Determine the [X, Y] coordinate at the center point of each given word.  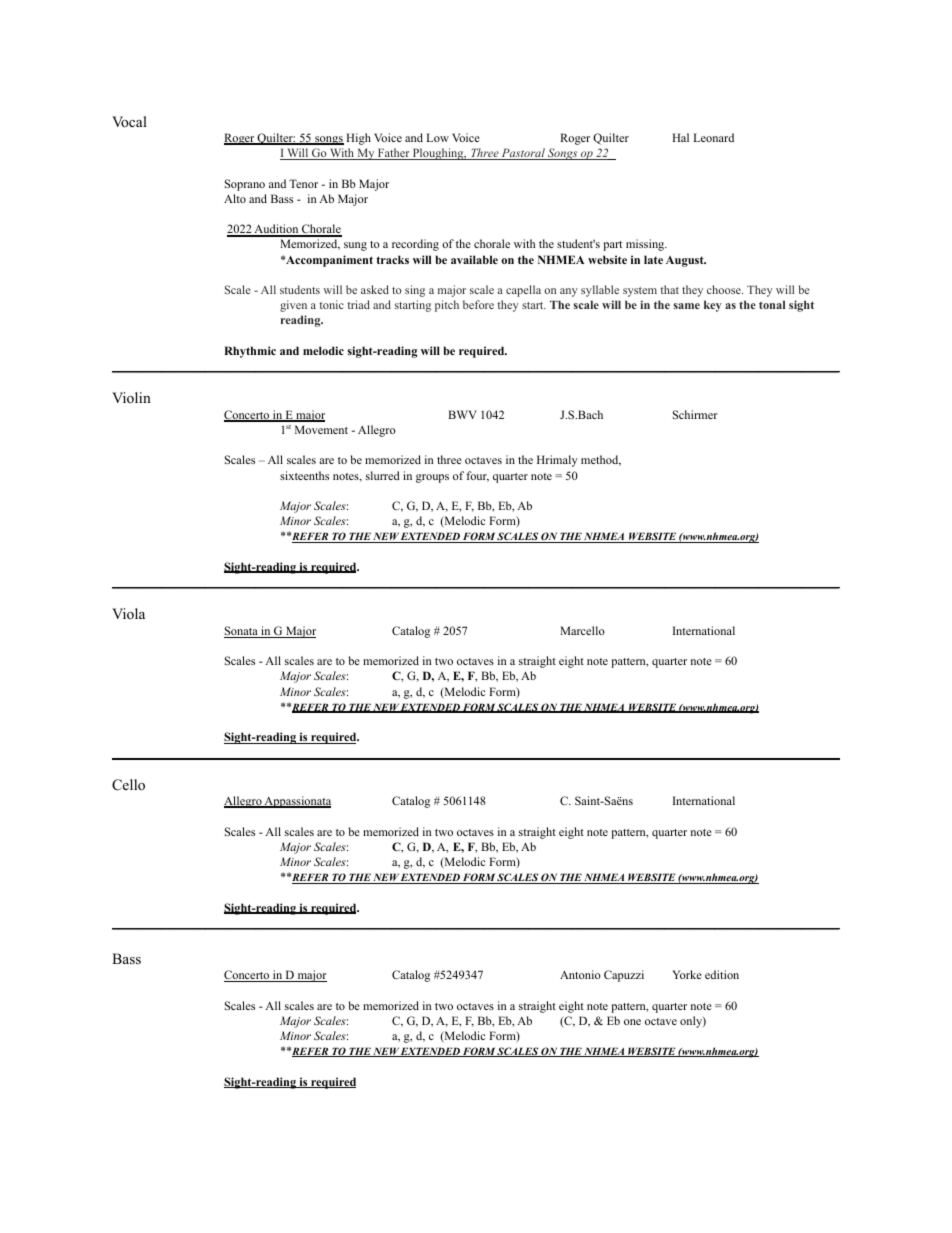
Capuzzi [624, 976]
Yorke [687, 974]
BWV [462, 414]
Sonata [242, 632]
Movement [321, 429]
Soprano [245, 185]
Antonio [580, 974]
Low [437, 137]
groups [432, 478]
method [601, 460]
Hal [680, 137]
